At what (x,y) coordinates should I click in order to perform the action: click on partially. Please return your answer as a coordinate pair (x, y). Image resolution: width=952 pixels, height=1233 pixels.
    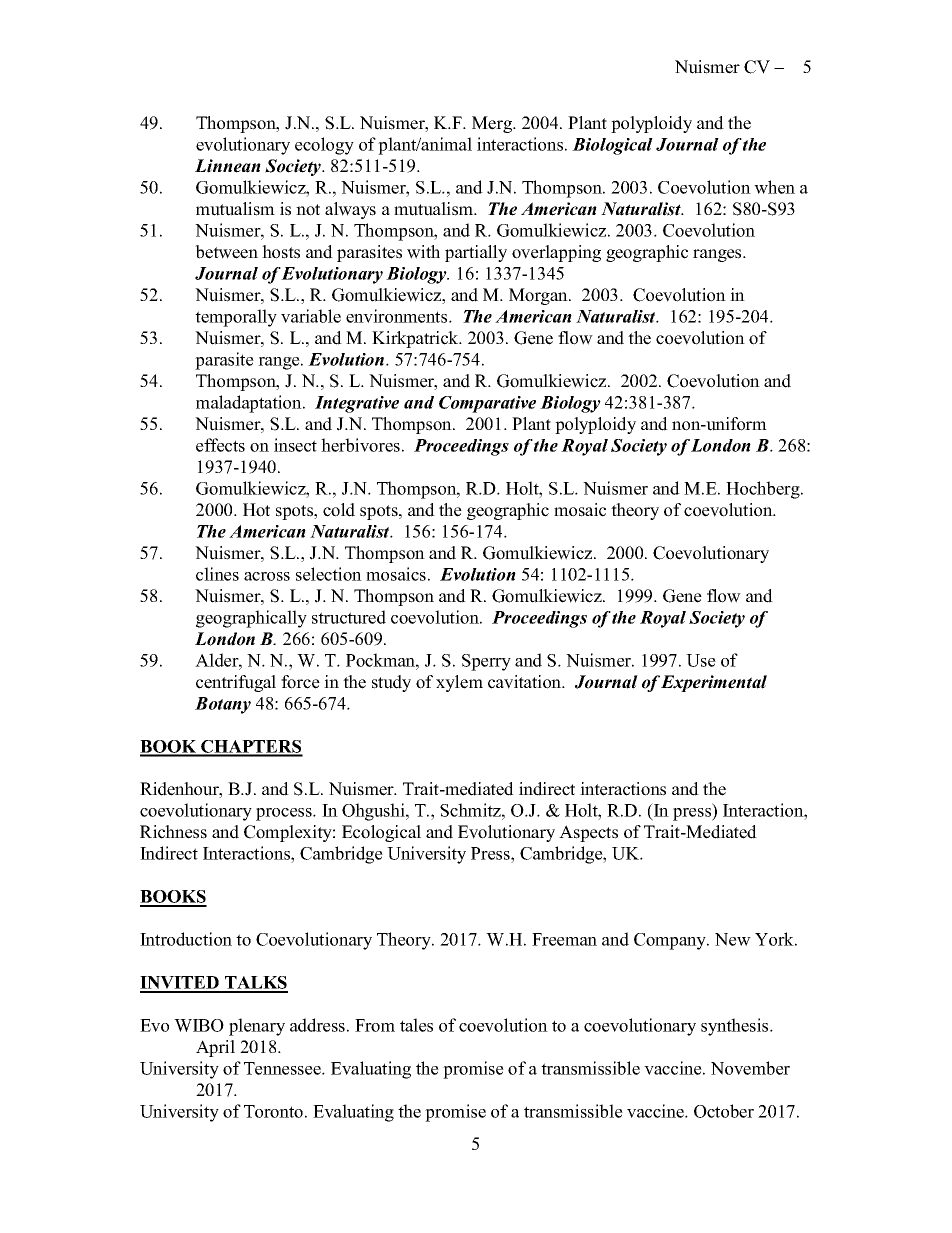
    Looking at the image, I should click on (476, 253).
